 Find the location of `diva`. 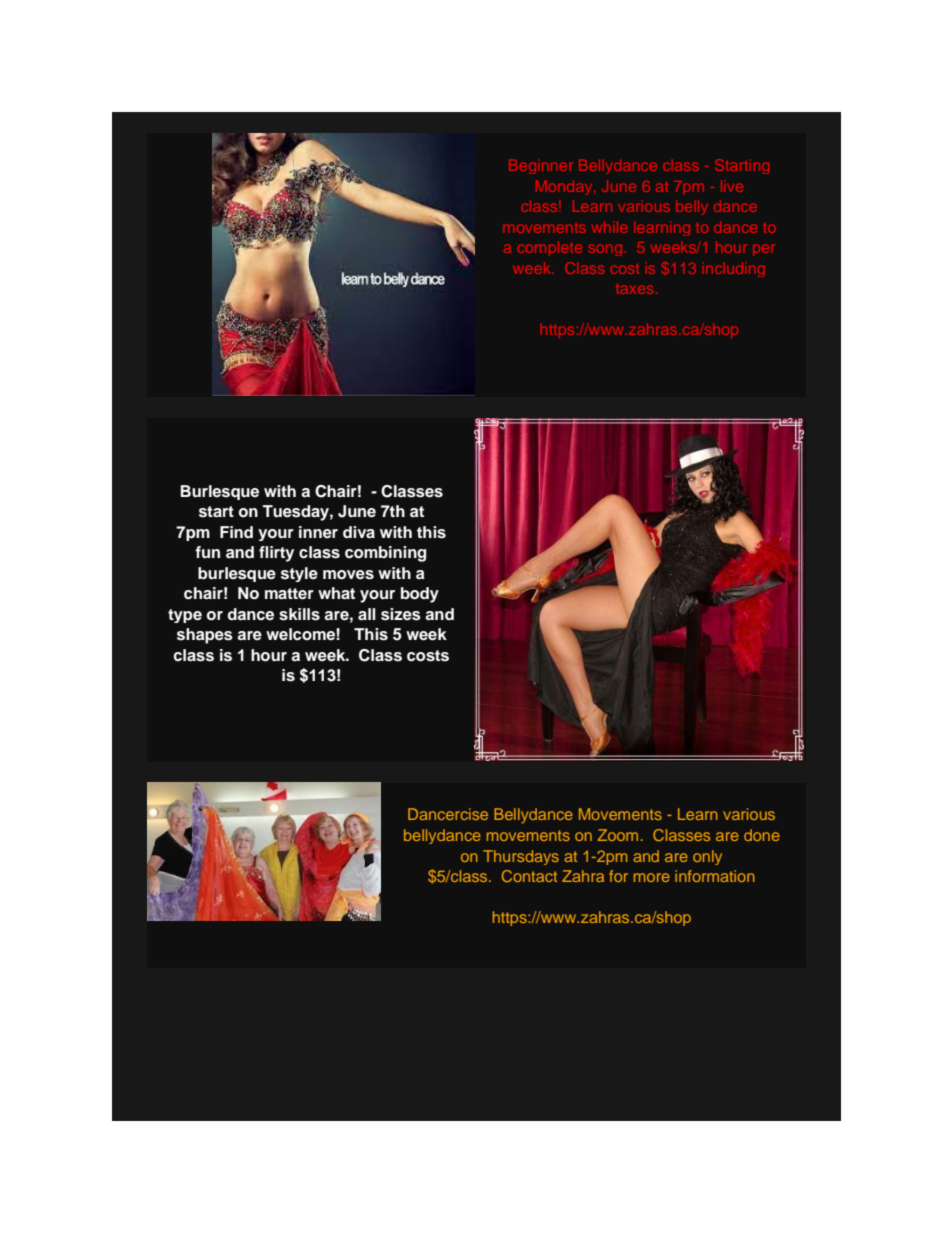

diva is located at coordinates (359, 532).
